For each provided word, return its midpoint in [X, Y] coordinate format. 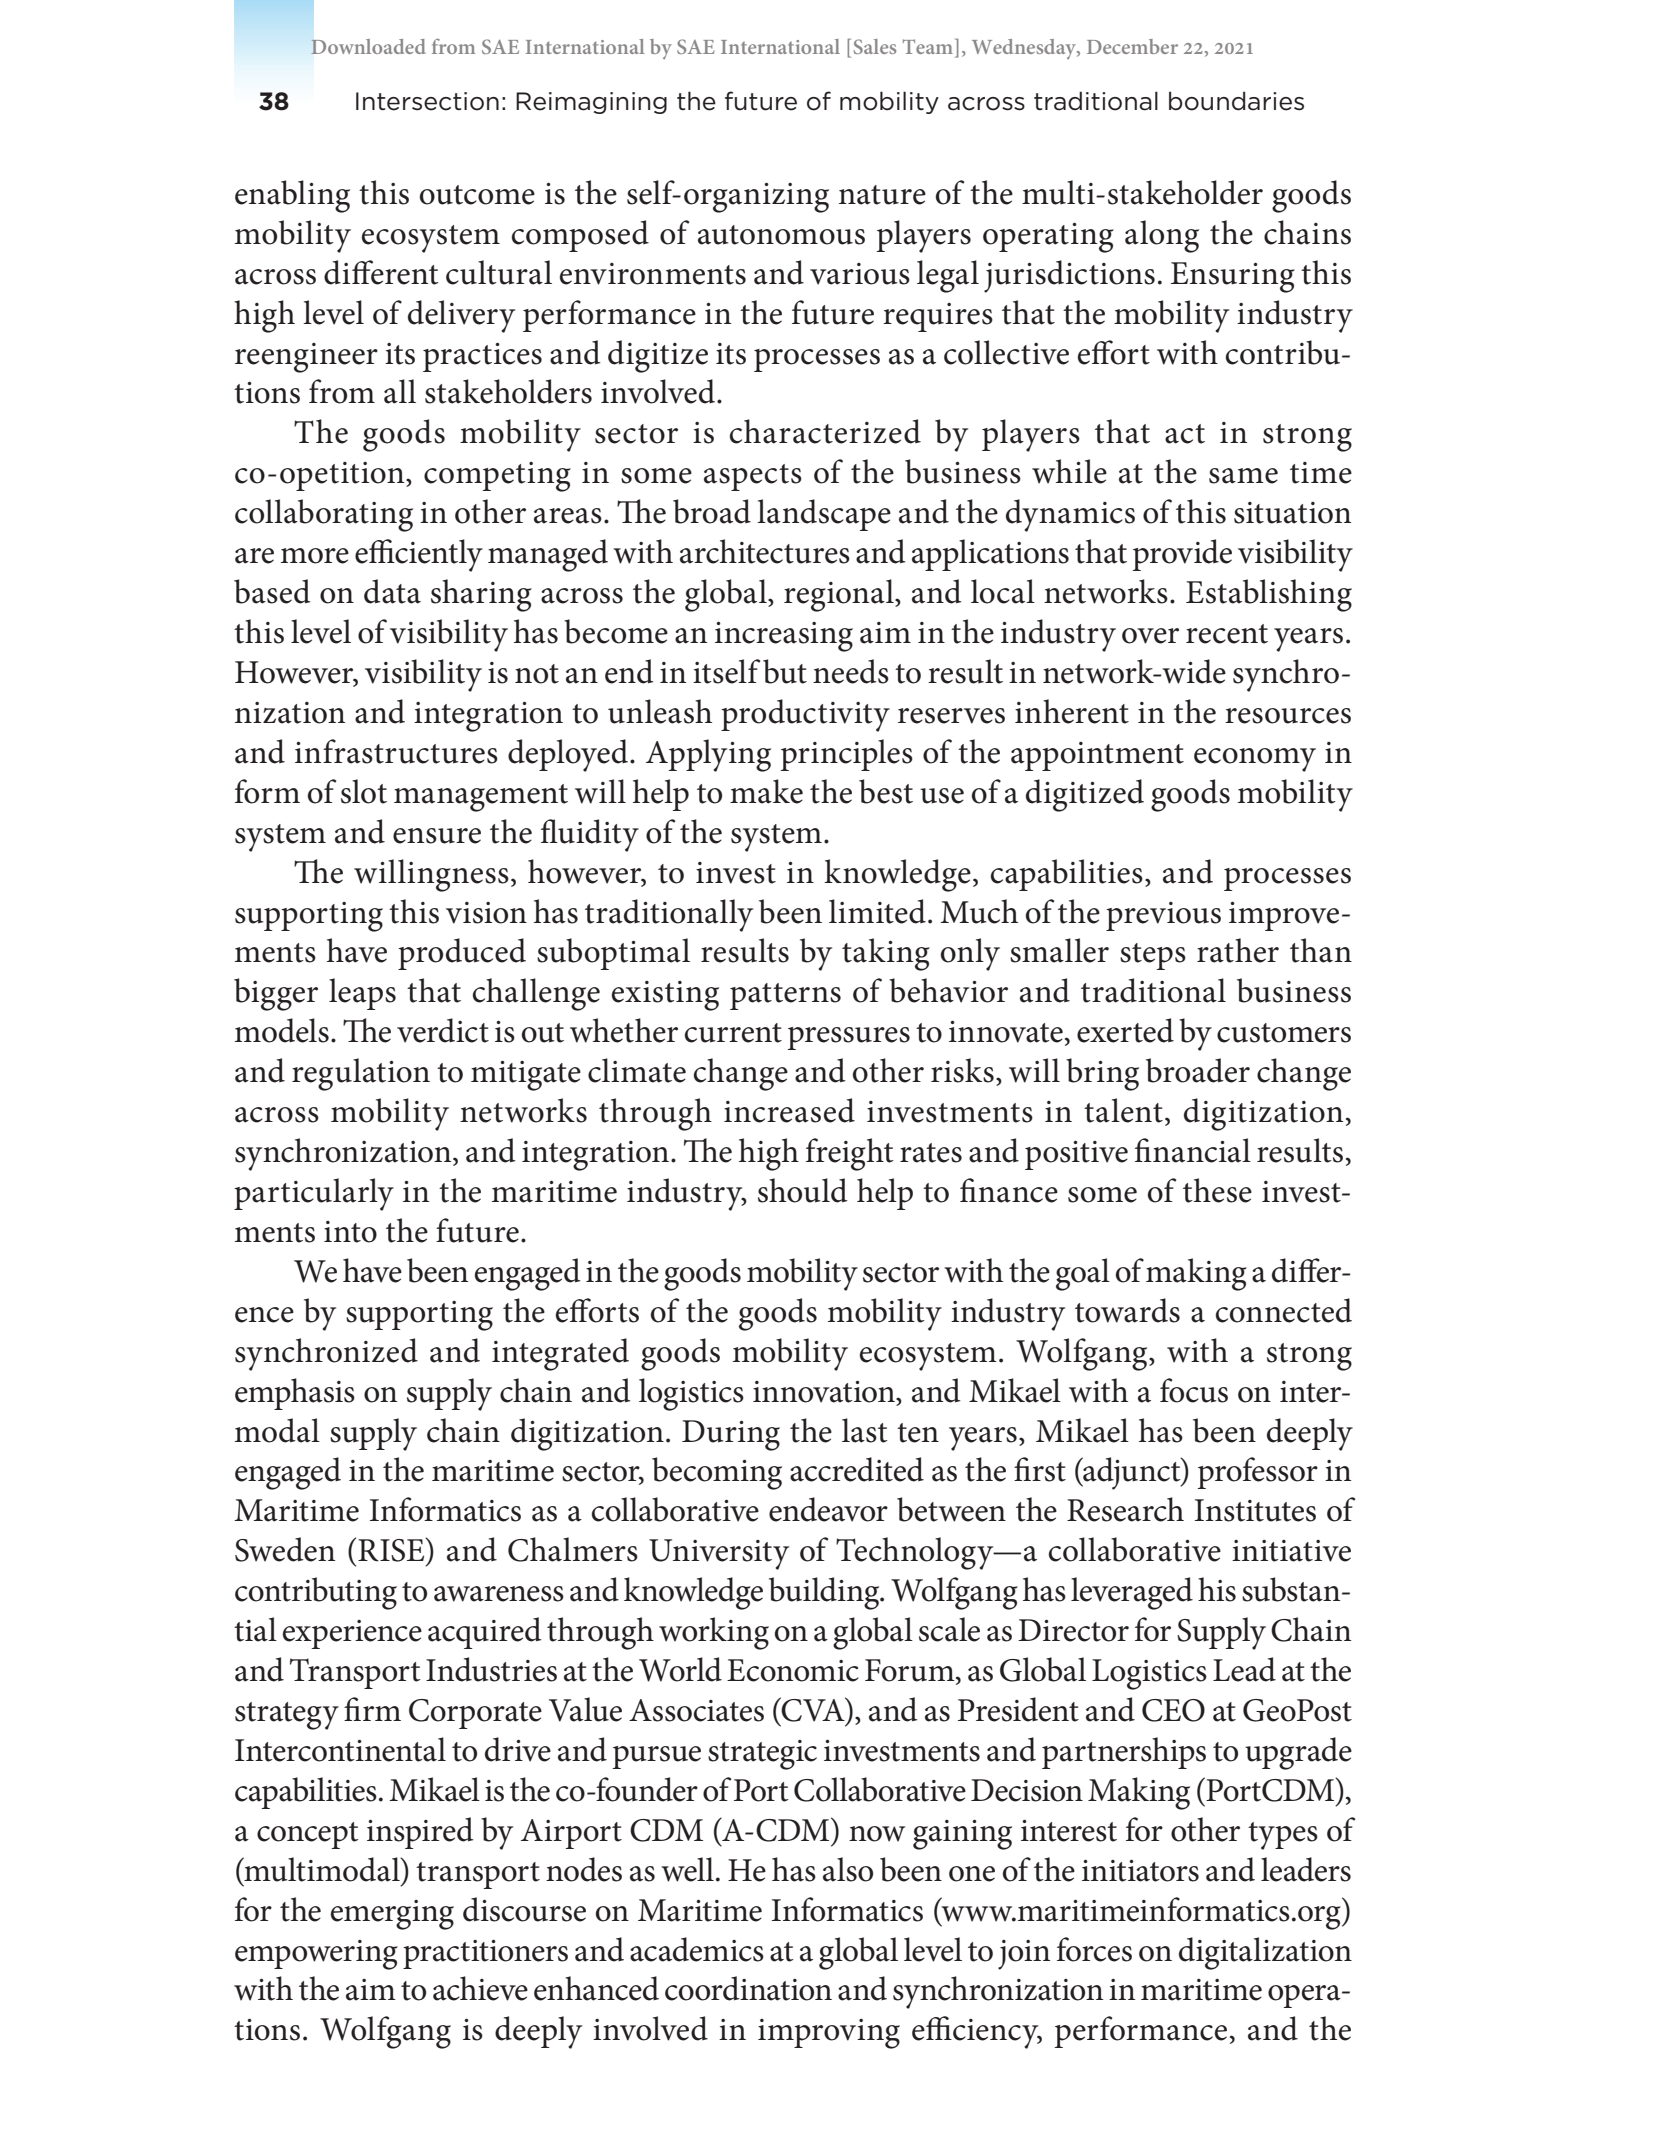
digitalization [1265, 1953]
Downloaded [368, 46]
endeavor [828, 1509]
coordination [748, 1988]
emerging [392, 1915]
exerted [1125, 1030]
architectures [765, 551]
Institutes [1255, 1510]
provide [1182, 555]
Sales [874, 46]
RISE [392, 1549]
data [392, 591]
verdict [443, 1030]
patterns [785, 996]
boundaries [1236, 101]
